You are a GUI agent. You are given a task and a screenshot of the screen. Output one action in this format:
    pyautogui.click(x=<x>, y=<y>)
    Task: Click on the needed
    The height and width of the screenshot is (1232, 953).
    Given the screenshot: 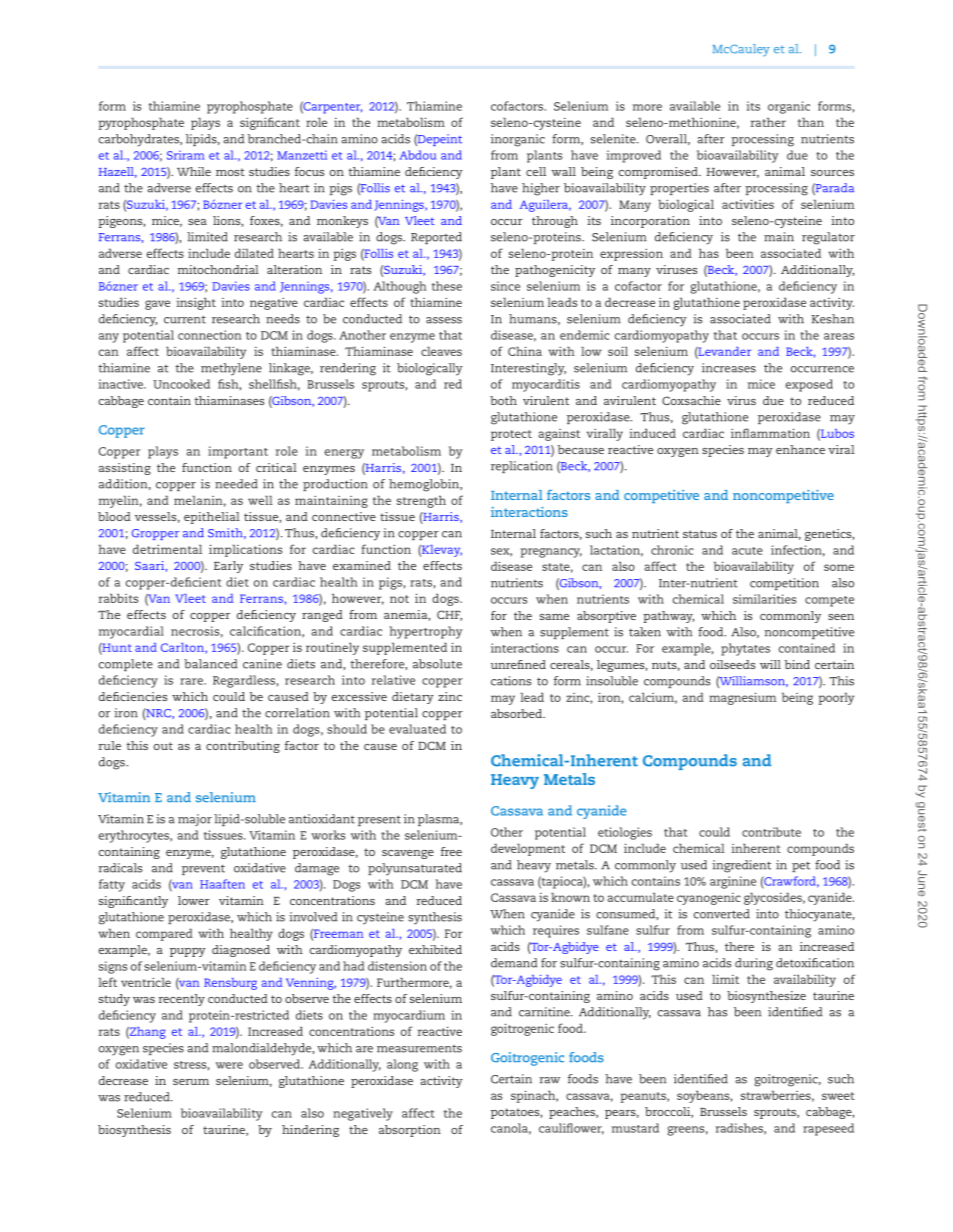 What is the action you would take?
    pyautogui.click(x=236, y=484)
